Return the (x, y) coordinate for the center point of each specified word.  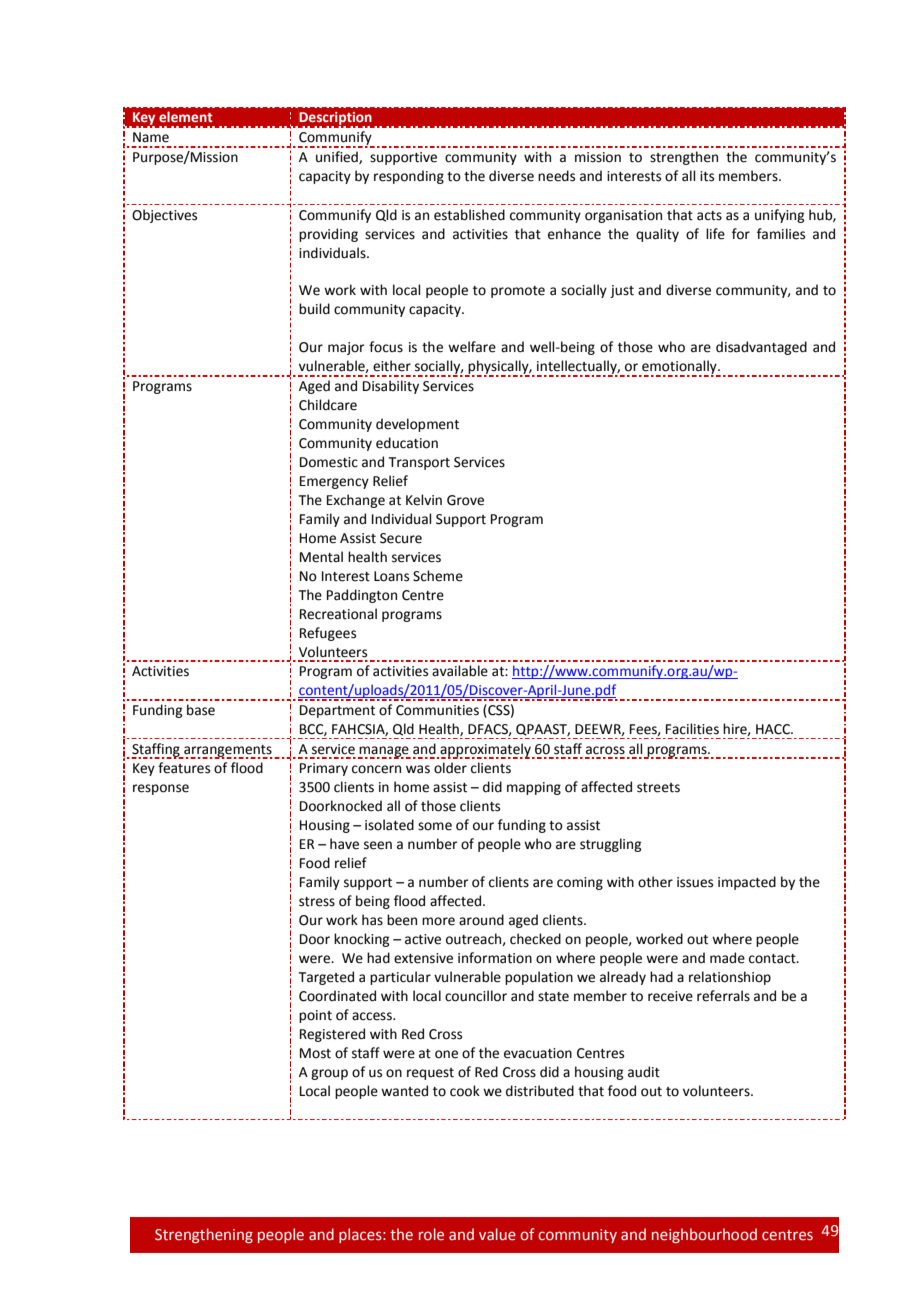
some (435, 826)
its (707, 176)
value (497, 1234)
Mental (321, 557)
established (469, 215)
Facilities (692, 729)
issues (695, 882)
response (161, 789)
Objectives (164, 216)
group (329, 1074)
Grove (465, 500)
